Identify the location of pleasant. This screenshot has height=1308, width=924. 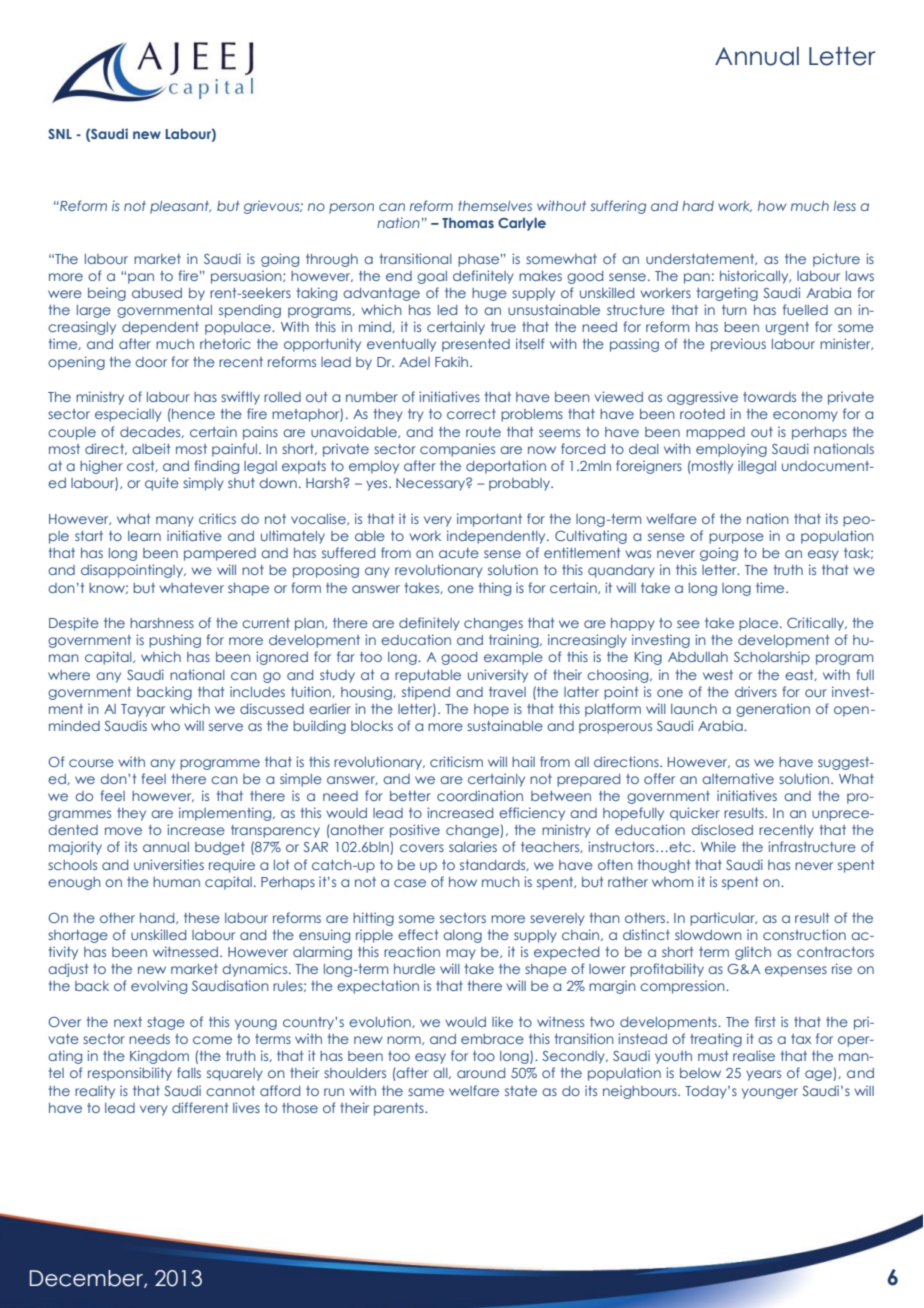
(180, 207).
